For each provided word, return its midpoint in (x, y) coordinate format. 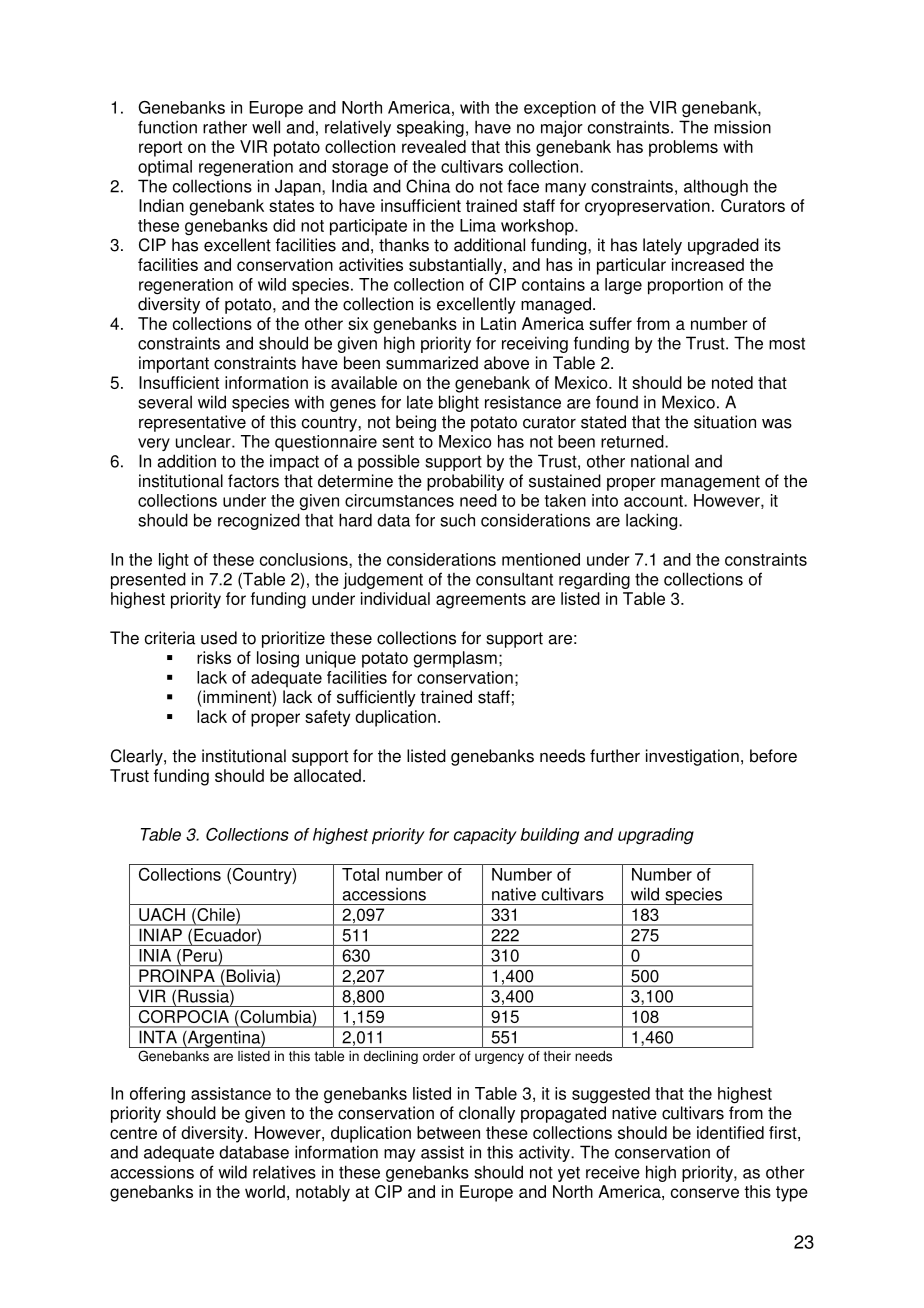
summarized (432, 363)
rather (225, 127)
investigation (692, 757)
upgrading (656, 836)
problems (683, 148)
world (265, 1191)
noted (732, 382)
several (165, 402)
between (448, 1132)
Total (360, 874)
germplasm (455, 659)
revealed (434, 146)
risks (214, 657)
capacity (485, 836)
